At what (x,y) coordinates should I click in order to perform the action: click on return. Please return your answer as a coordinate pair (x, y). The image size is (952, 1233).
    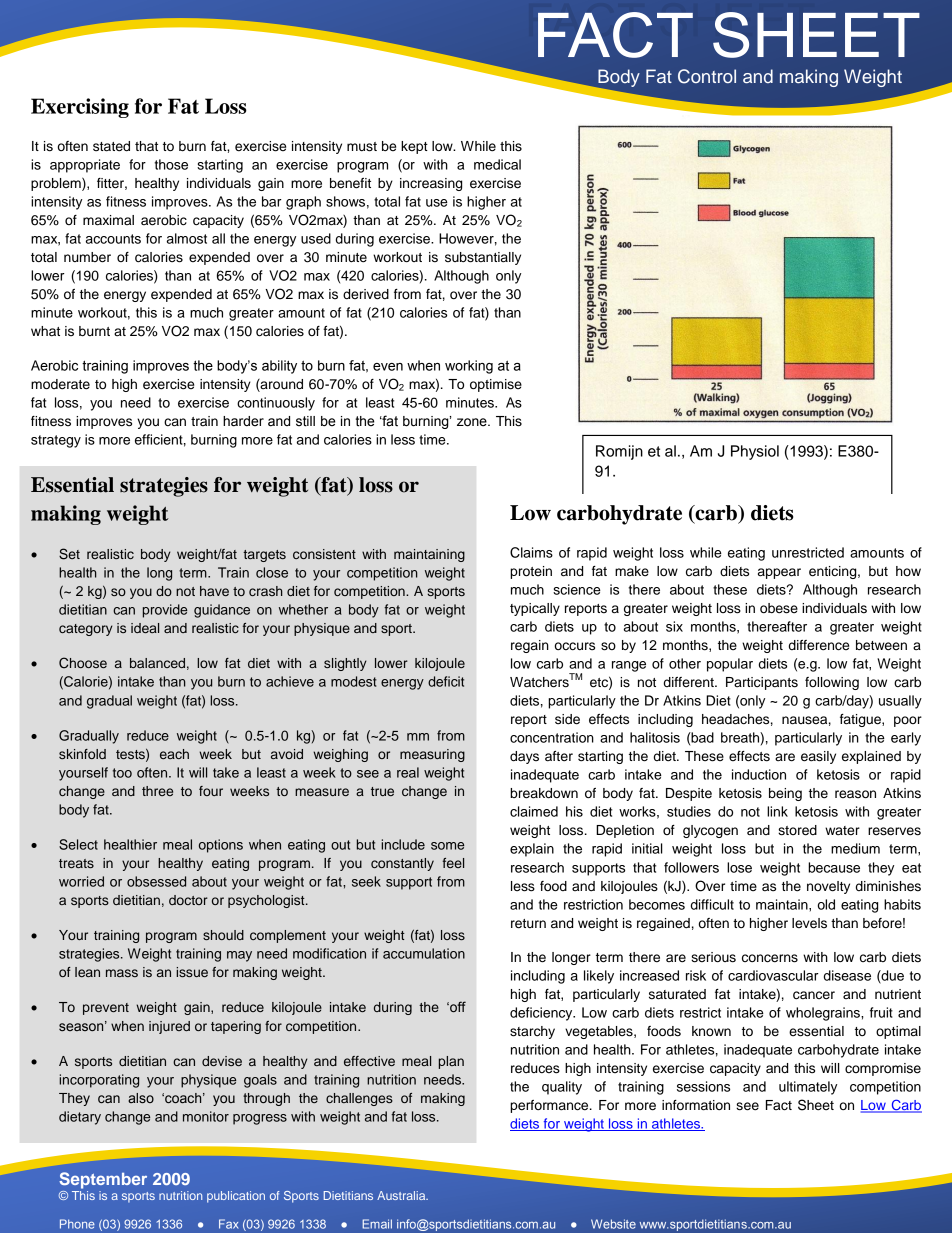
    Looking at the image, I should click on (528, 924).
